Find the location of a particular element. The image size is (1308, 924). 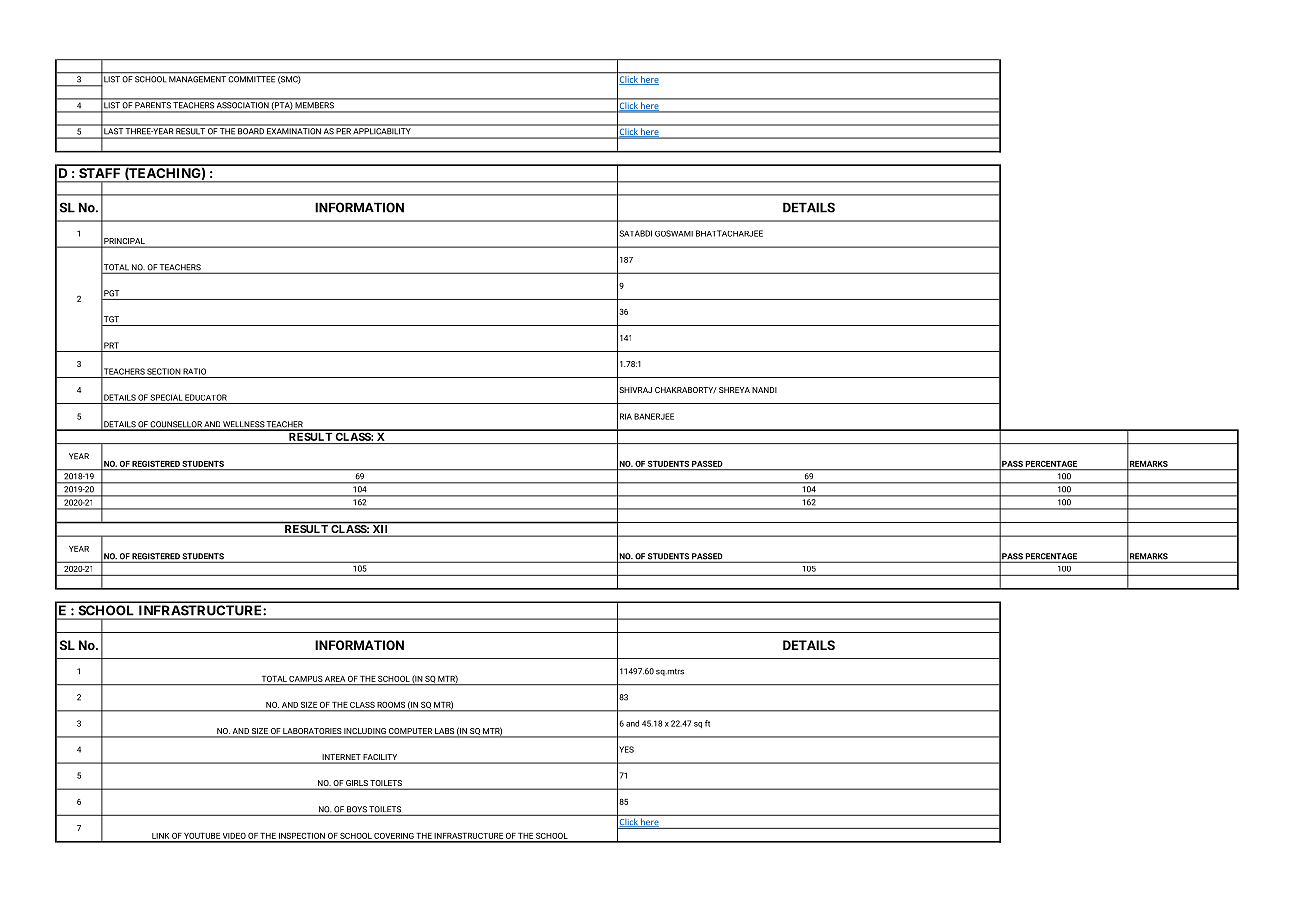

NANDI is located at coordinates (764, 390).
